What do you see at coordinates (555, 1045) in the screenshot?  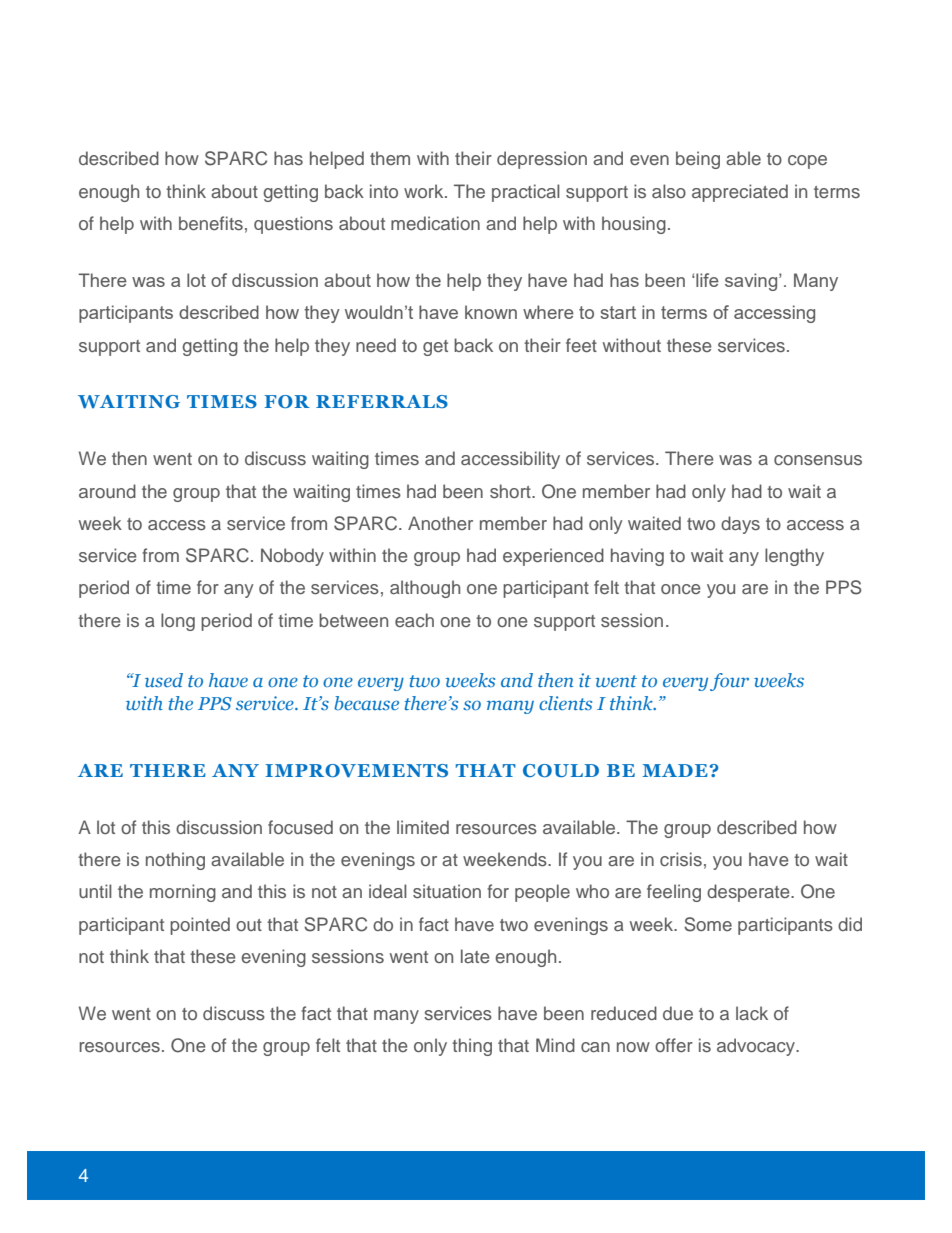 I see `Mind` at bounding box center [555, 1045].
